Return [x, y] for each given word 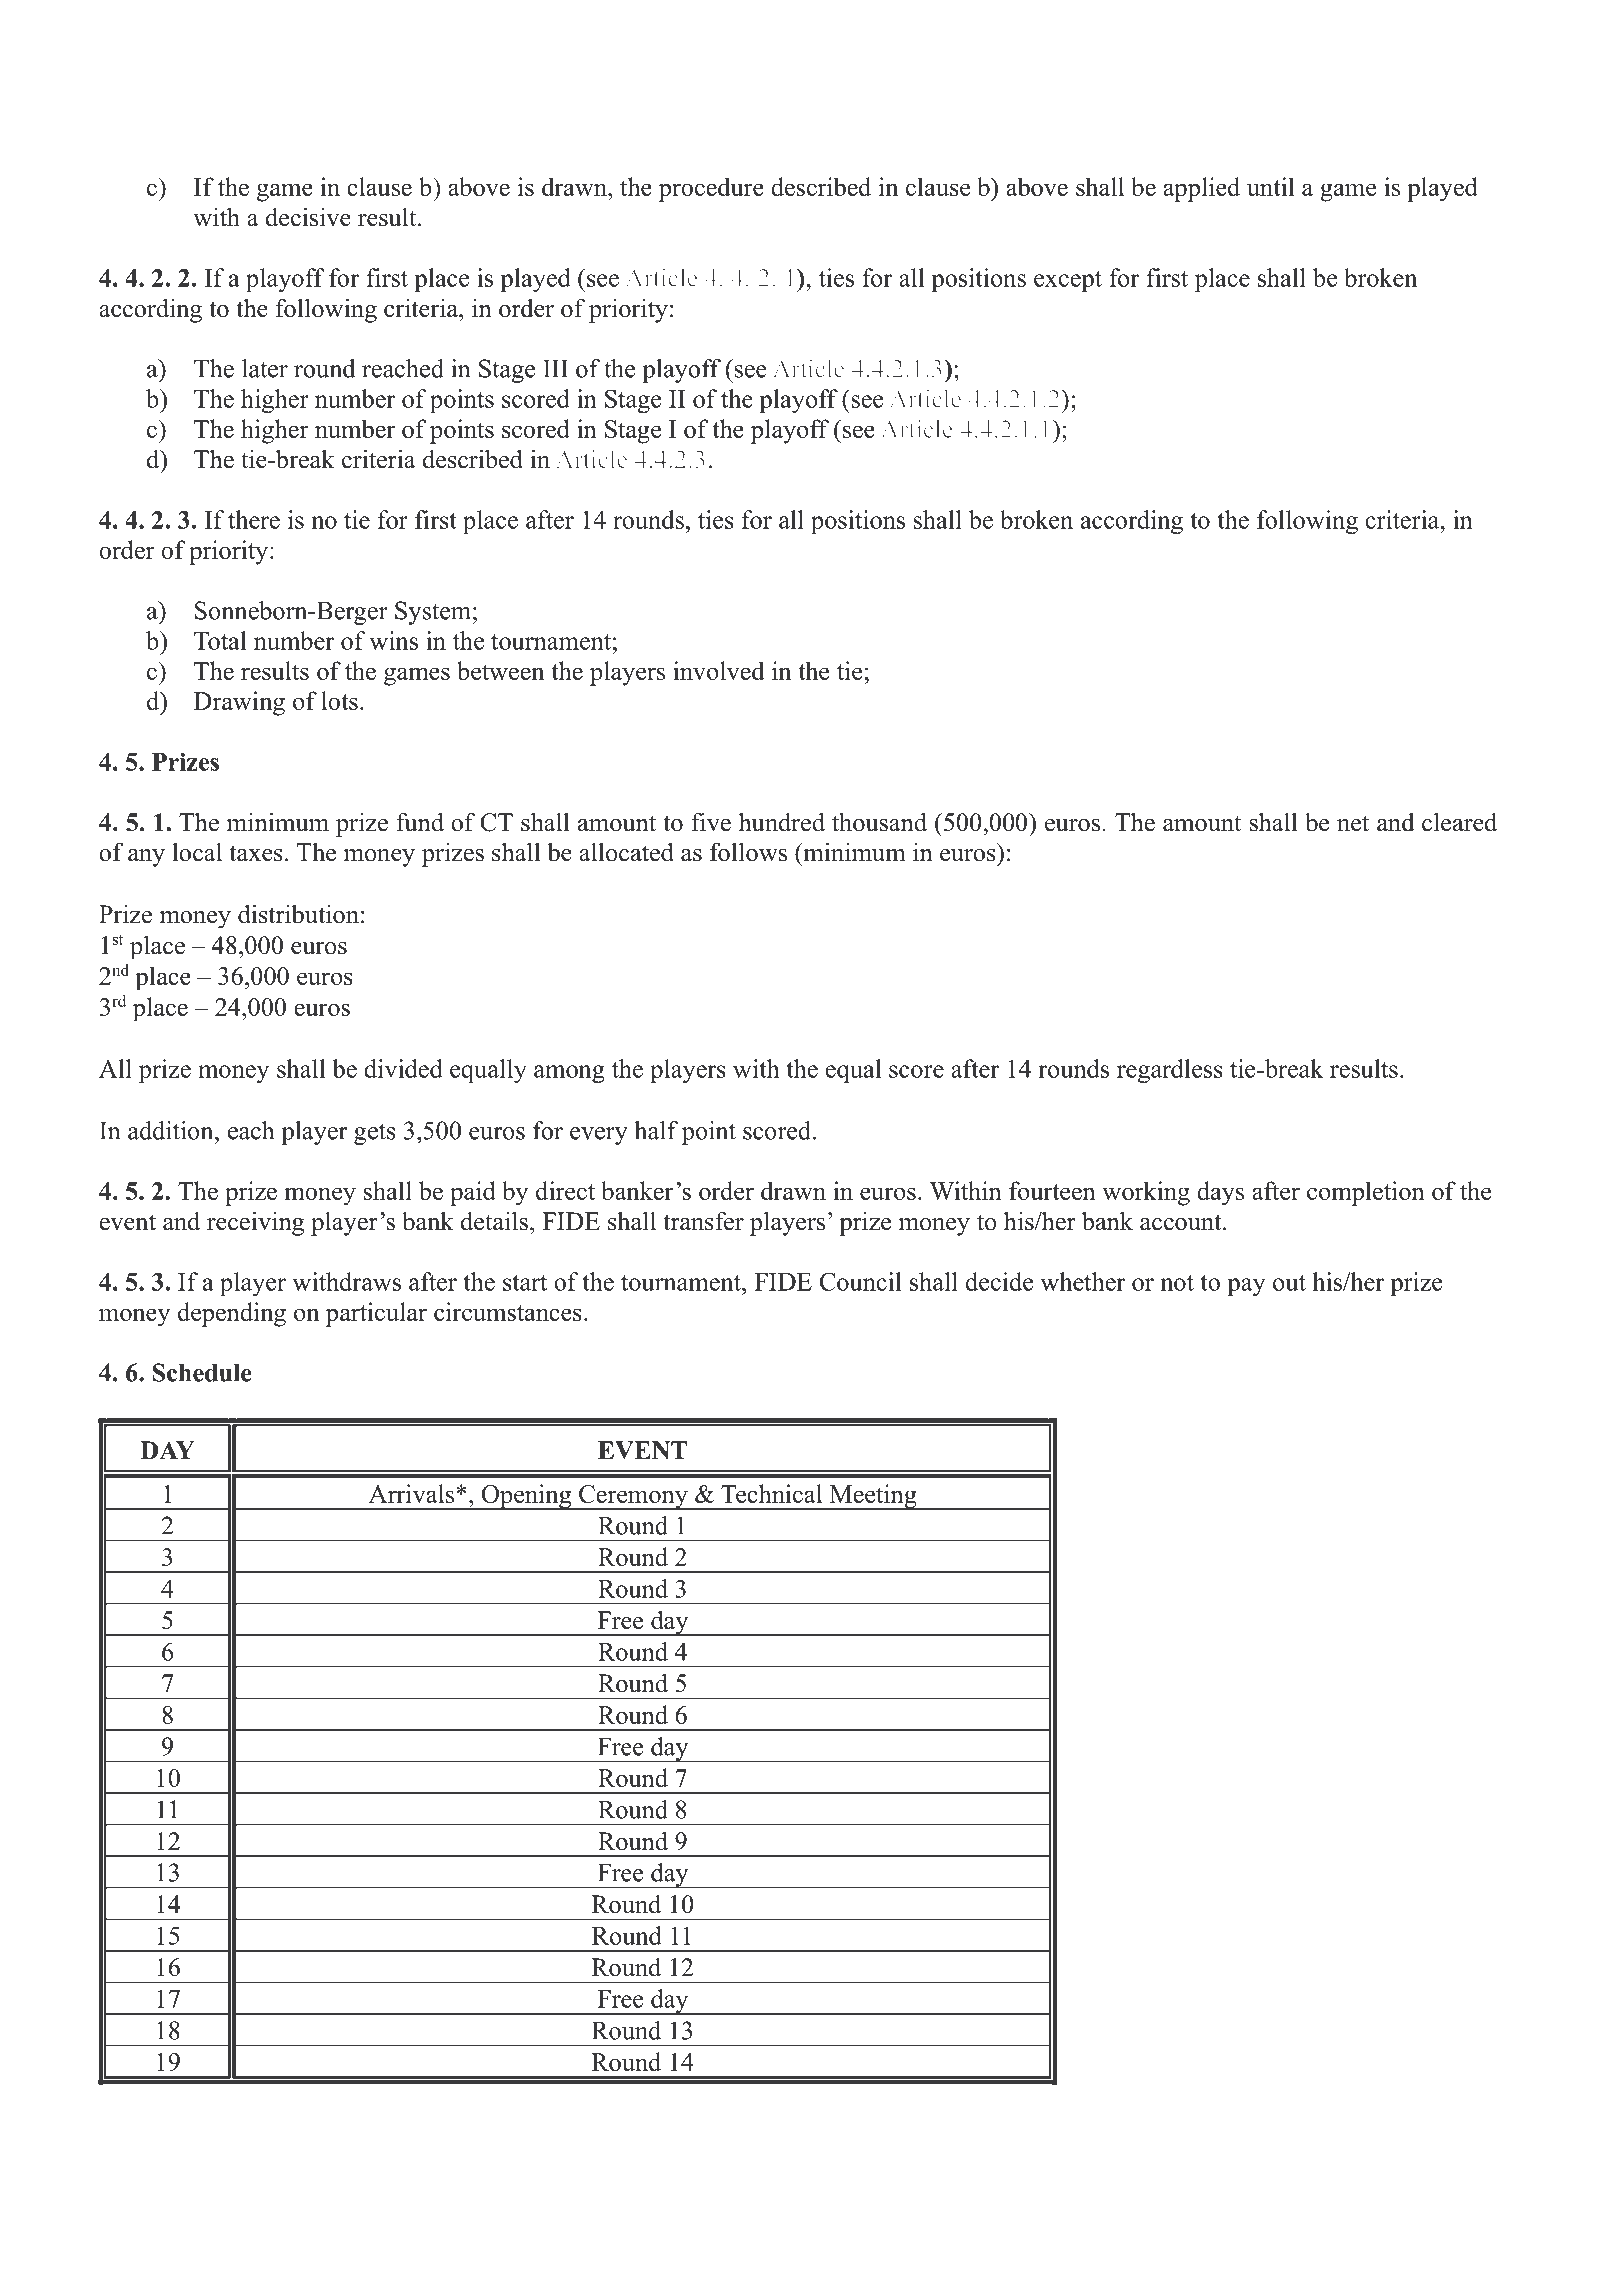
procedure [711, 189]
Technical [771, 1493]
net [1353, 823]
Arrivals [413, 1493]
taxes [256, 853]
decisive [308, 217]
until [1271, 186]
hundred [782, 822]
